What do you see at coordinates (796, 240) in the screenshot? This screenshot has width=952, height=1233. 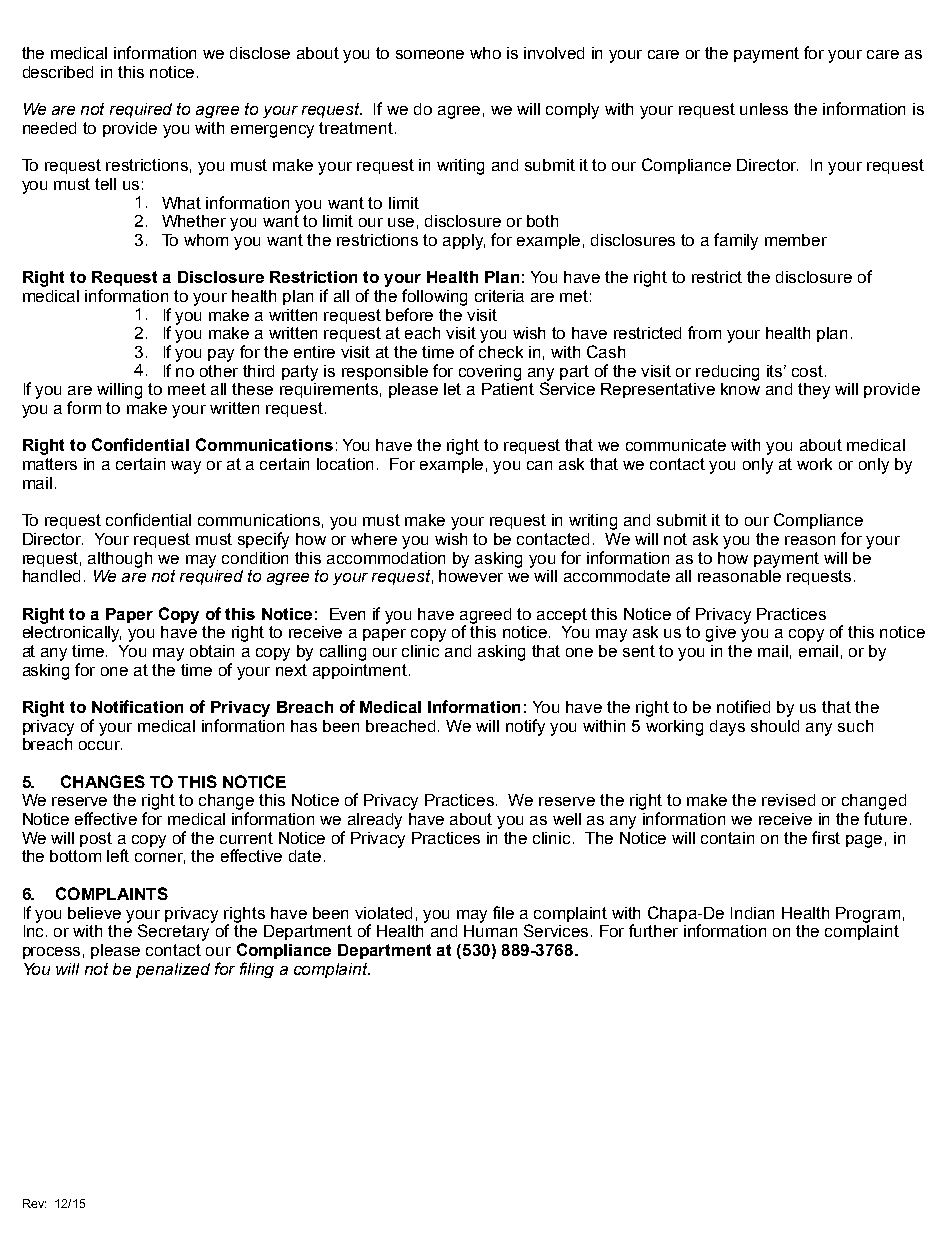 I see `member` at bounding box center [796, 240].
